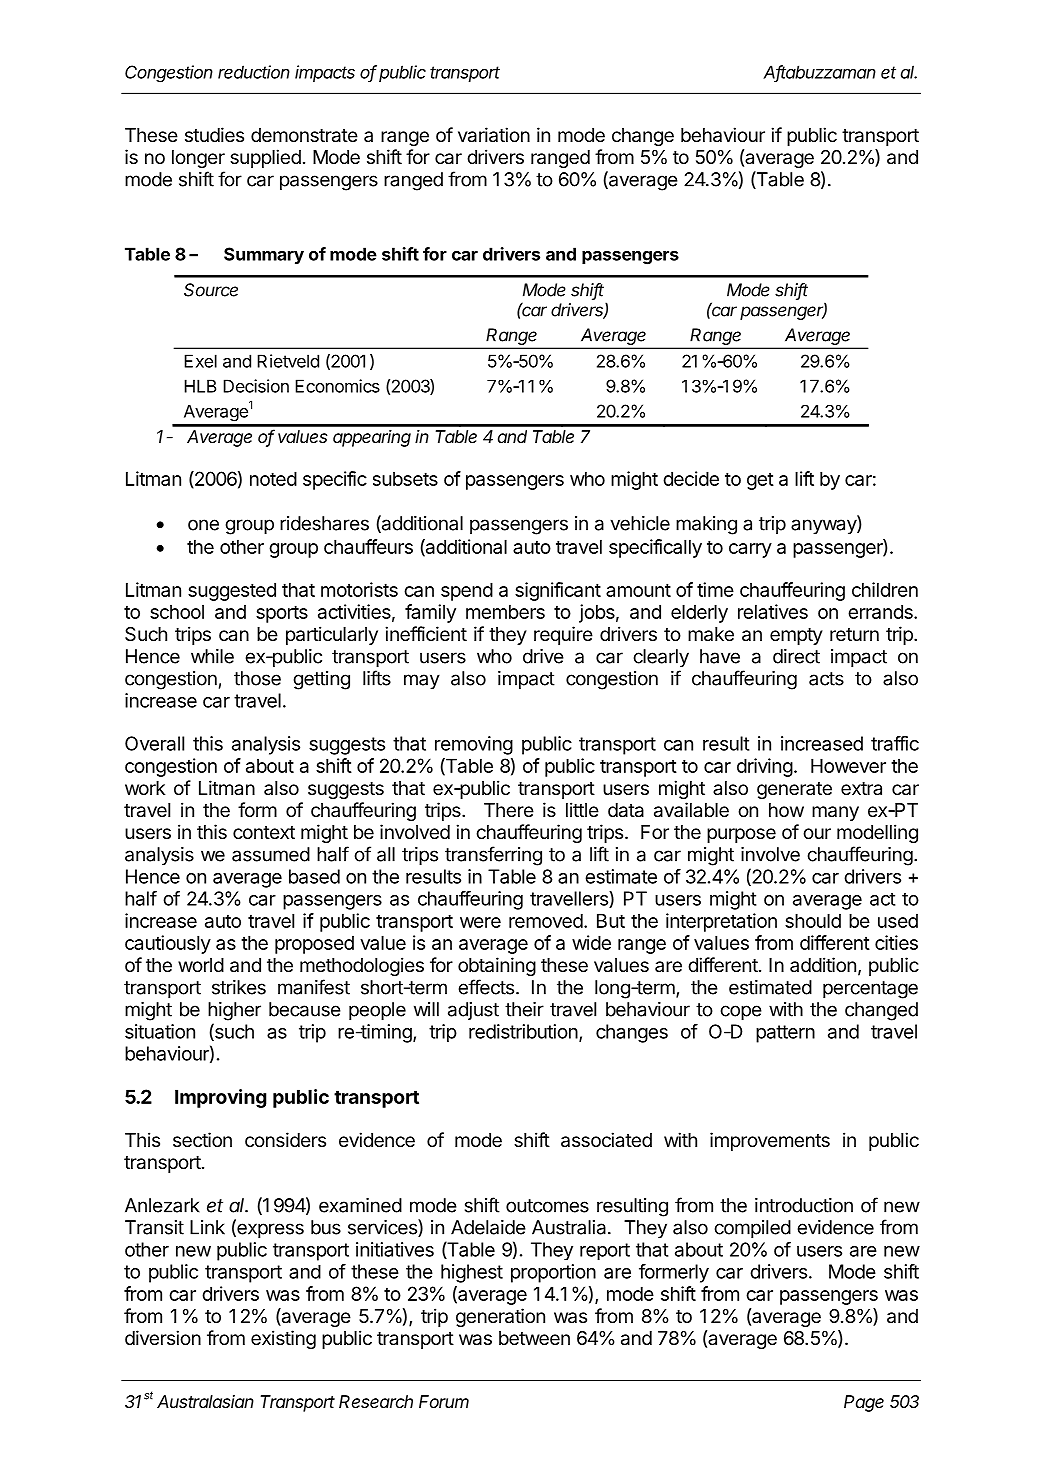 This screenshot has height=1474, width=1042. What do you see at coordinates (257, 678) in the screenshot?
I see `those` at bounding box center [257, 678].
